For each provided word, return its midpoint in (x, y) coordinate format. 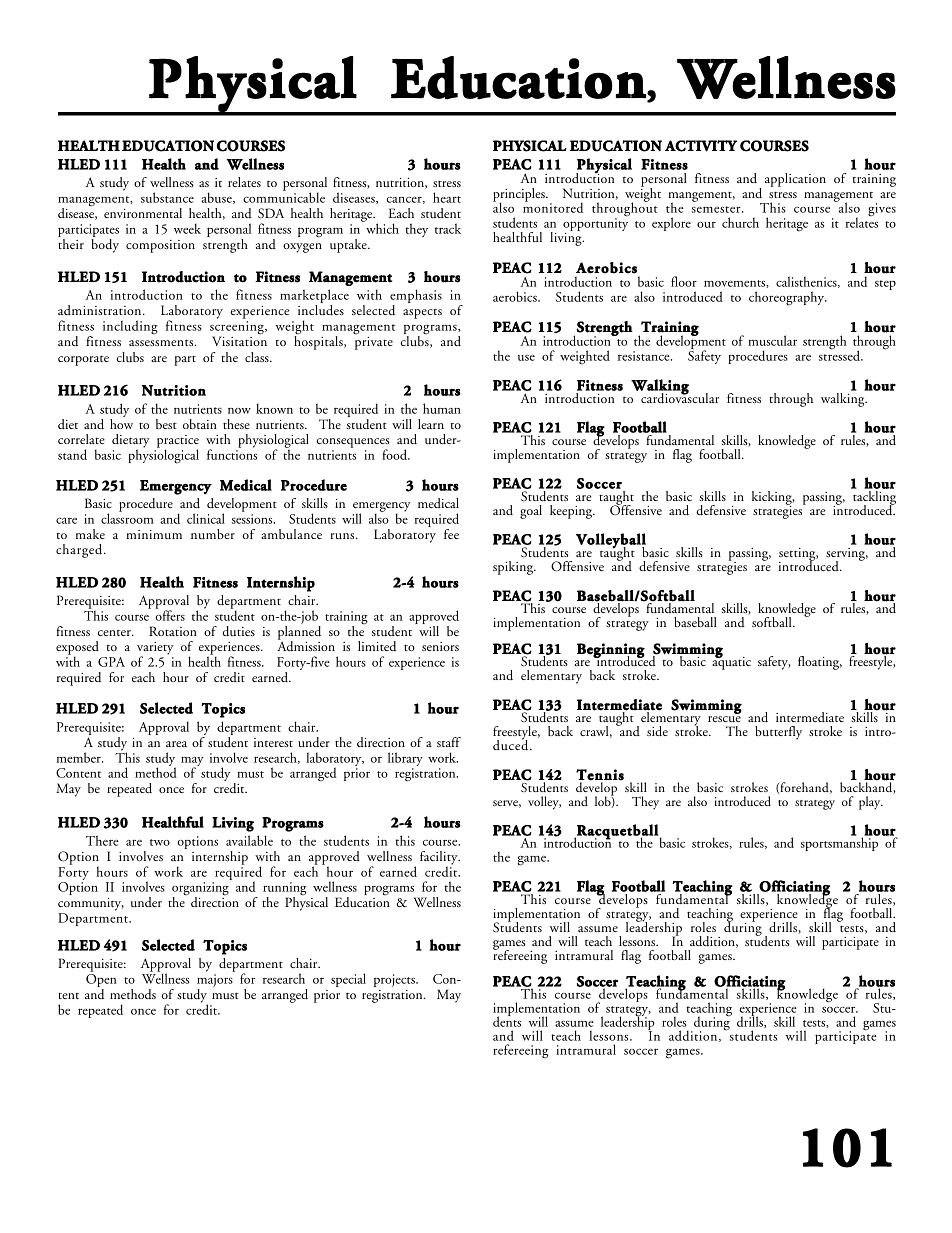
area (176, 744)
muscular (772, 340)
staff (449, 742)
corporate (83, 360)
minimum (154, 535)
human (442, 408)
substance (167, 197)
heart (447, 197)
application (795, 180)
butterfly (778, 733)
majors (215, 982)
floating (820, 663)
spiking (514, 568)
